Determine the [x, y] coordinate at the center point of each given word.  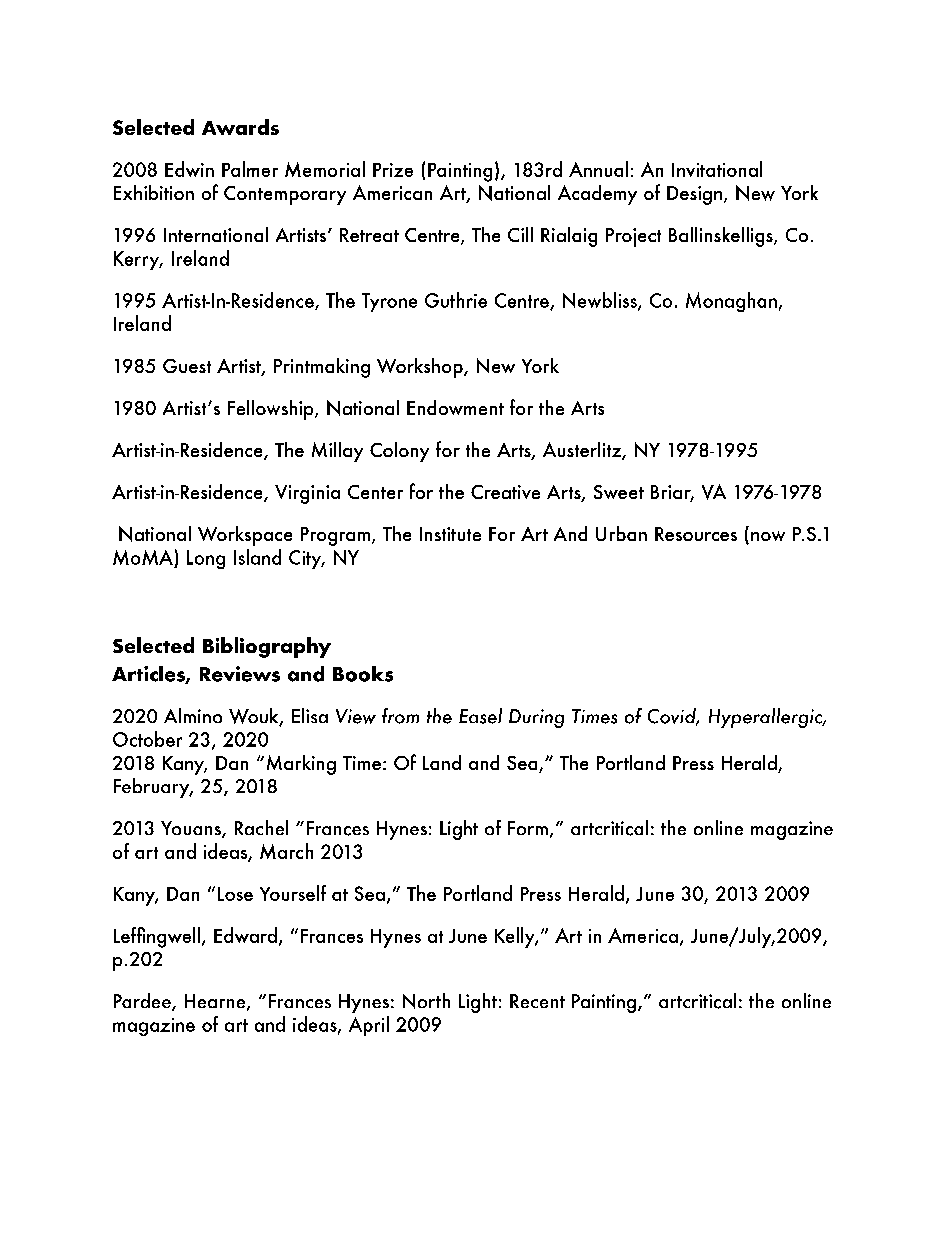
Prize [393, 170]
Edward [245, 935]
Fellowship [272, 410]
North [426, 1001]
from [400, 716]
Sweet [619, 492]
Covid [673, 717]
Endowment [455, 407]
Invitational [717, 169]
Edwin [189, 169]
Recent [537, 1001]
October [147, 739]
